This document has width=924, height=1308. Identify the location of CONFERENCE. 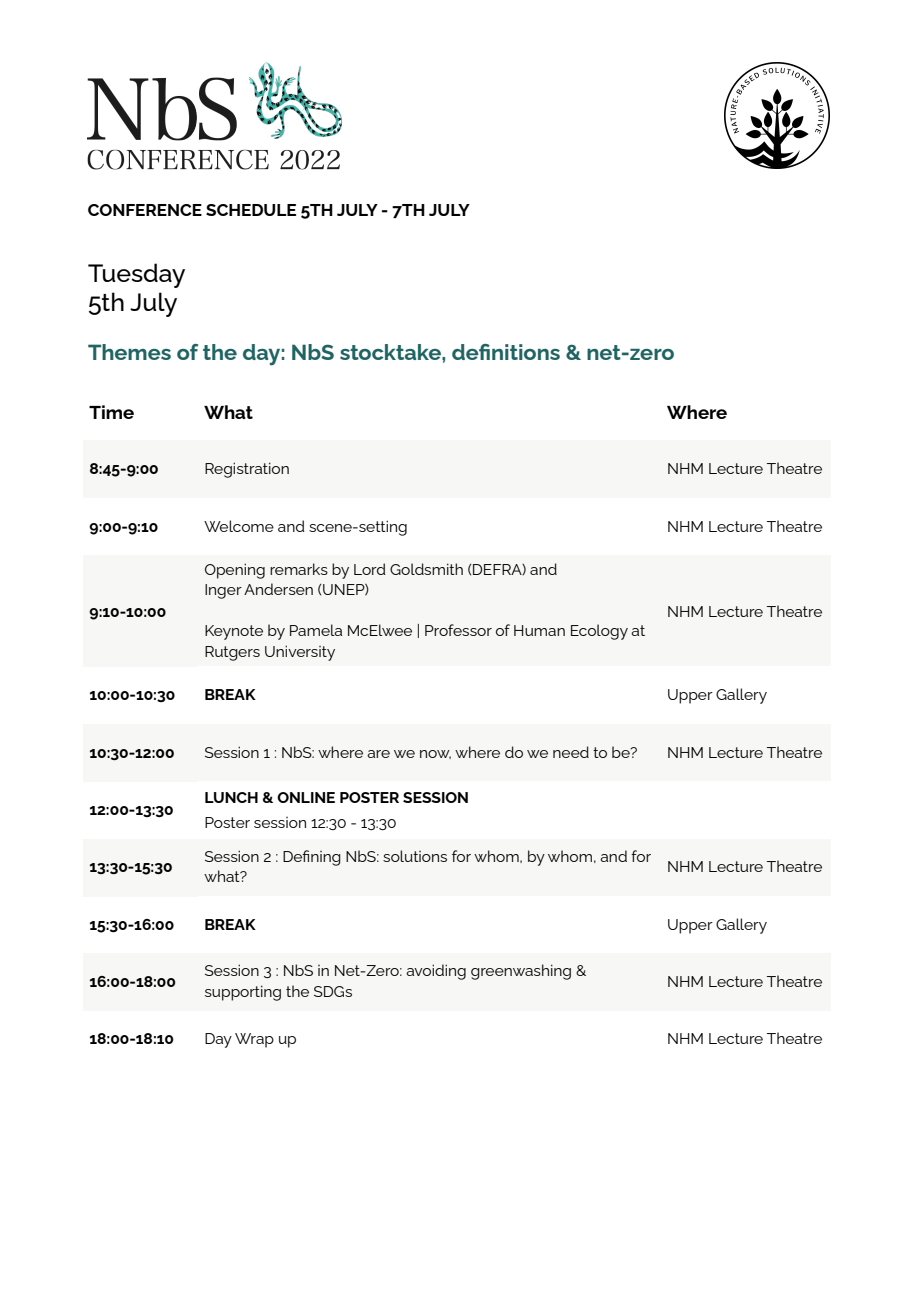
(145, 210).
